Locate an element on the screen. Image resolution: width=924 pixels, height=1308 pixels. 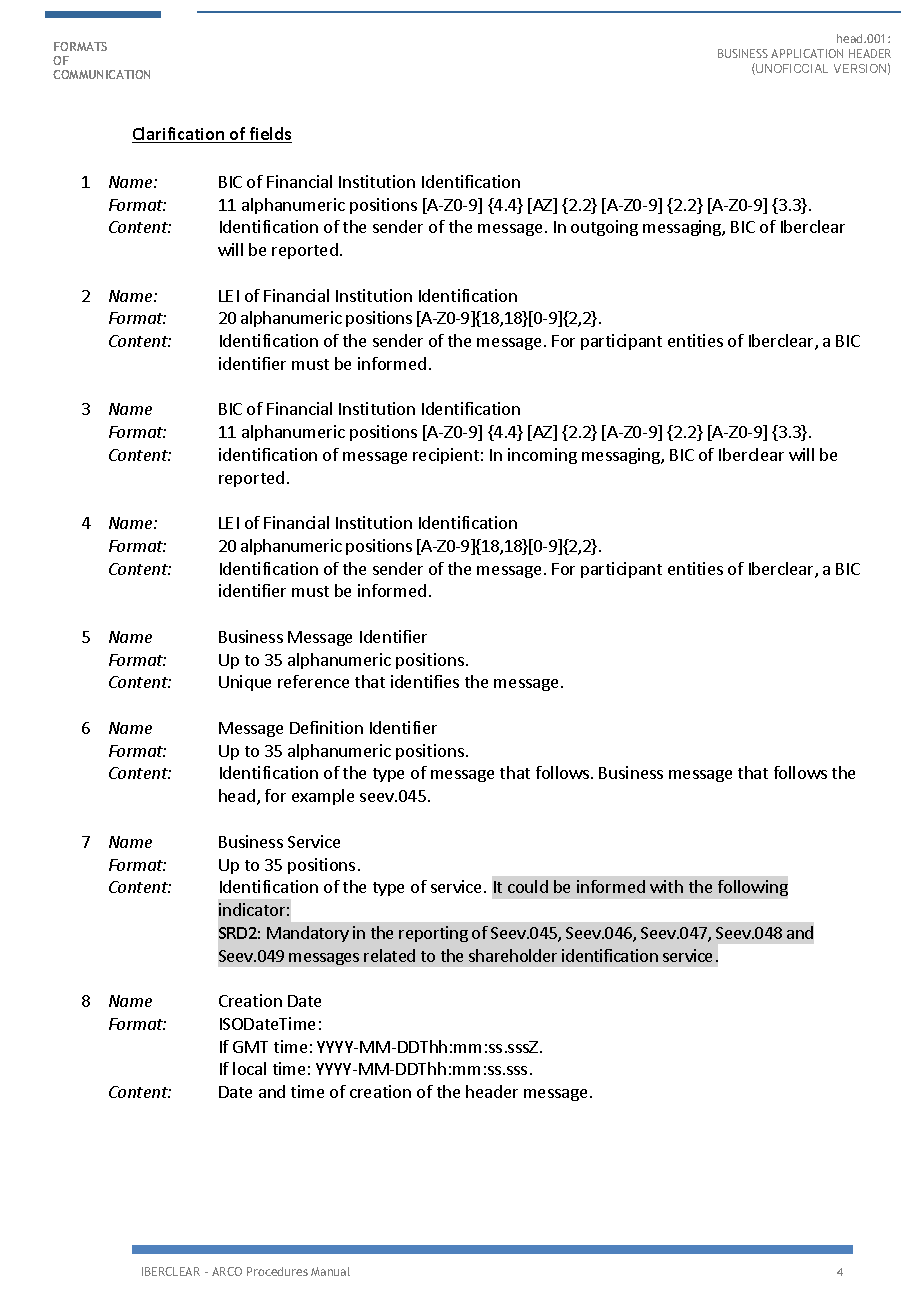
shareholder is located at coordinates (513, 955).
